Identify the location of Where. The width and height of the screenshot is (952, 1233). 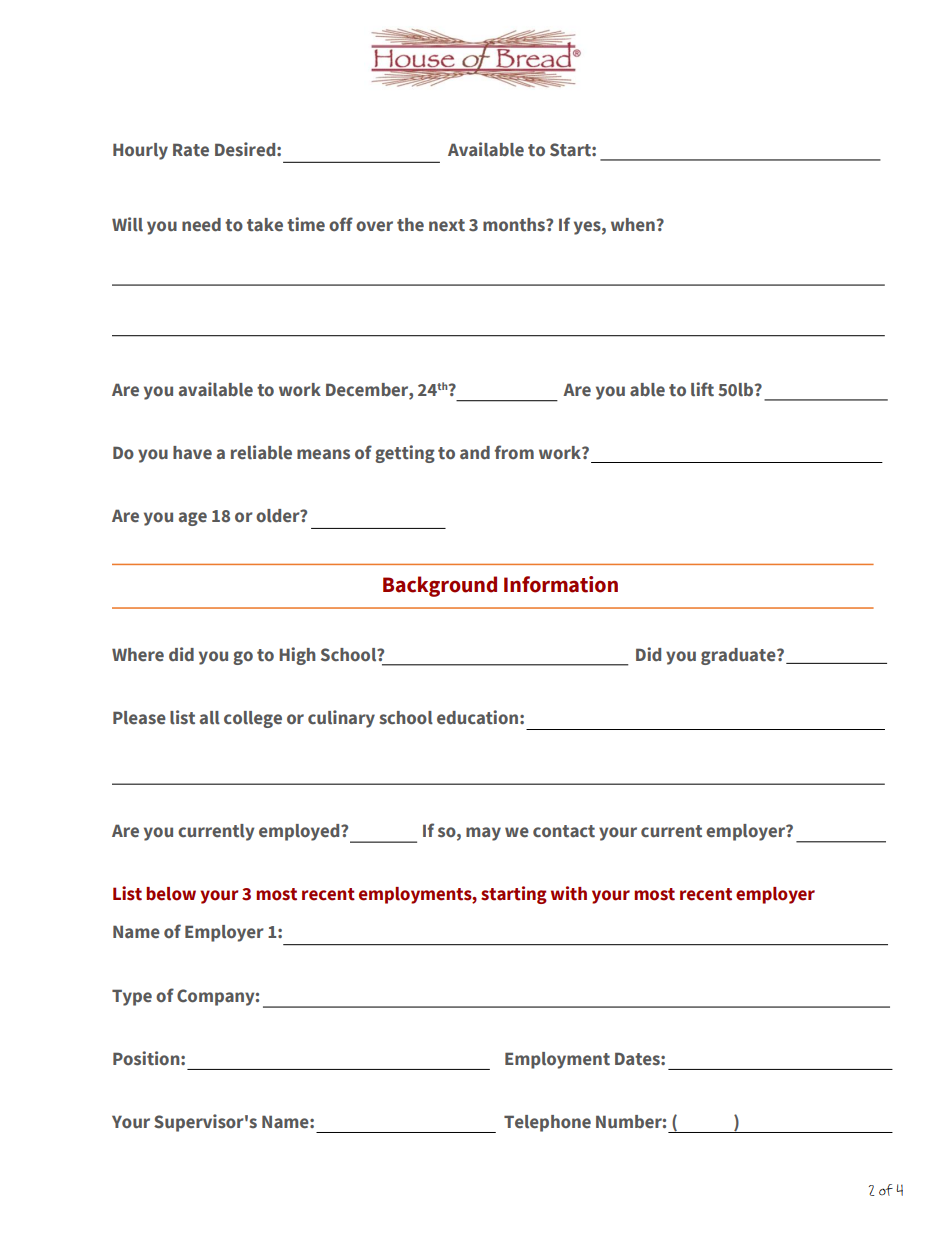
(138, 654).
